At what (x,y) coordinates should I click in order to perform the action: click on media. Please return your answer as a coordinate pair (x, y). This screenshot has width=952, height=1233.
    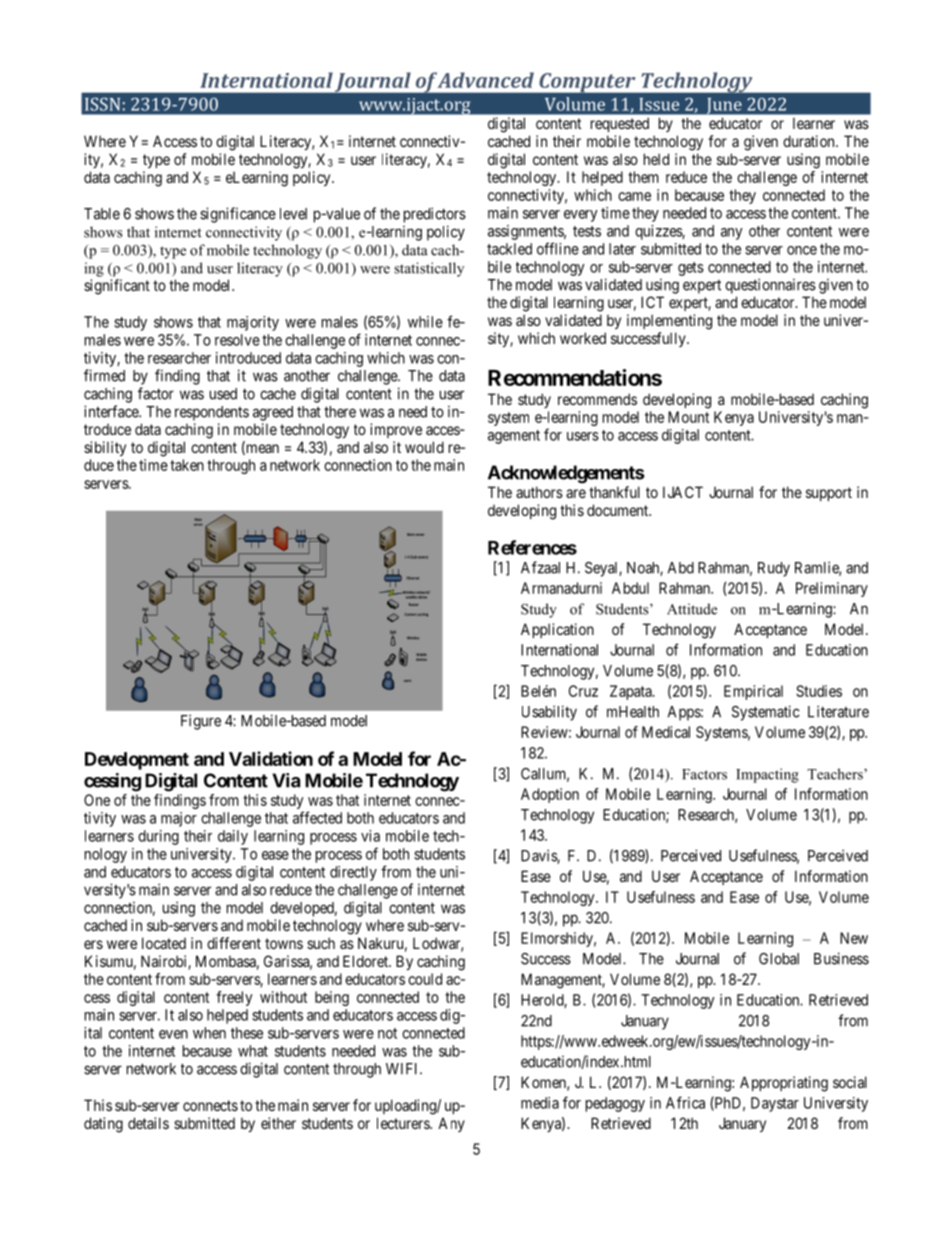
    Looking at the image, I should click on (540, 1103).
